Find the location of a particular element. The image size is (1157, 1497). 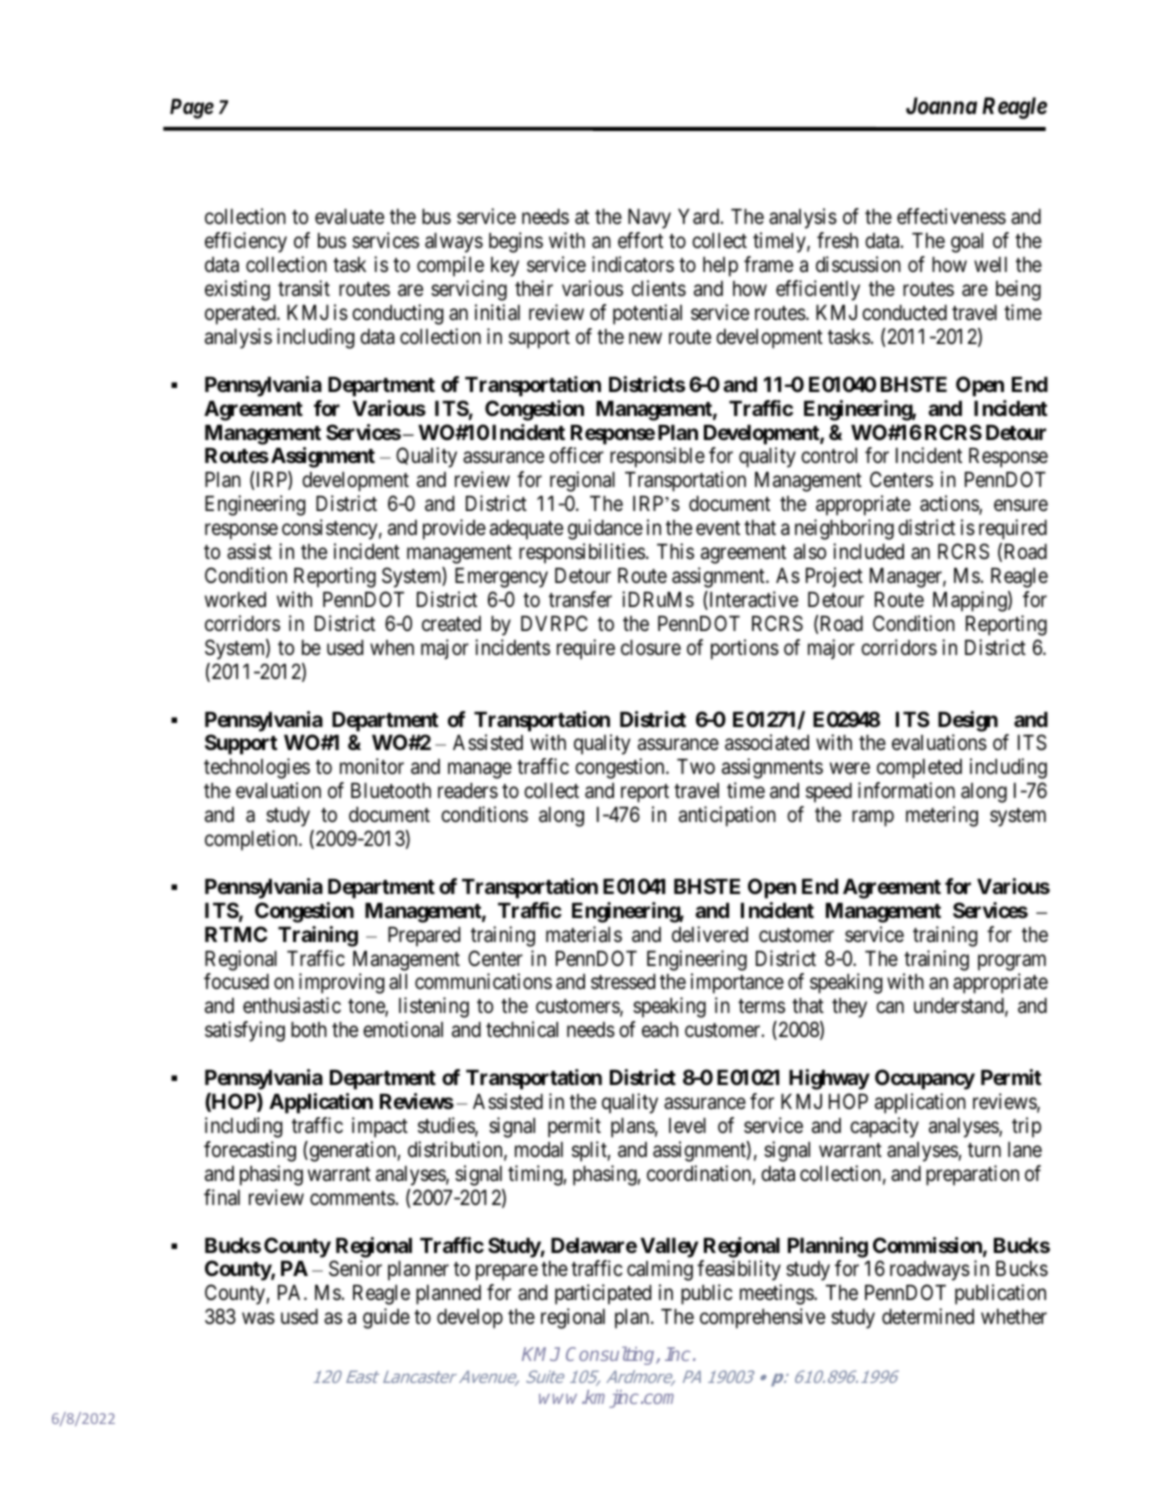

completion is located at coordinates (252, 840).
